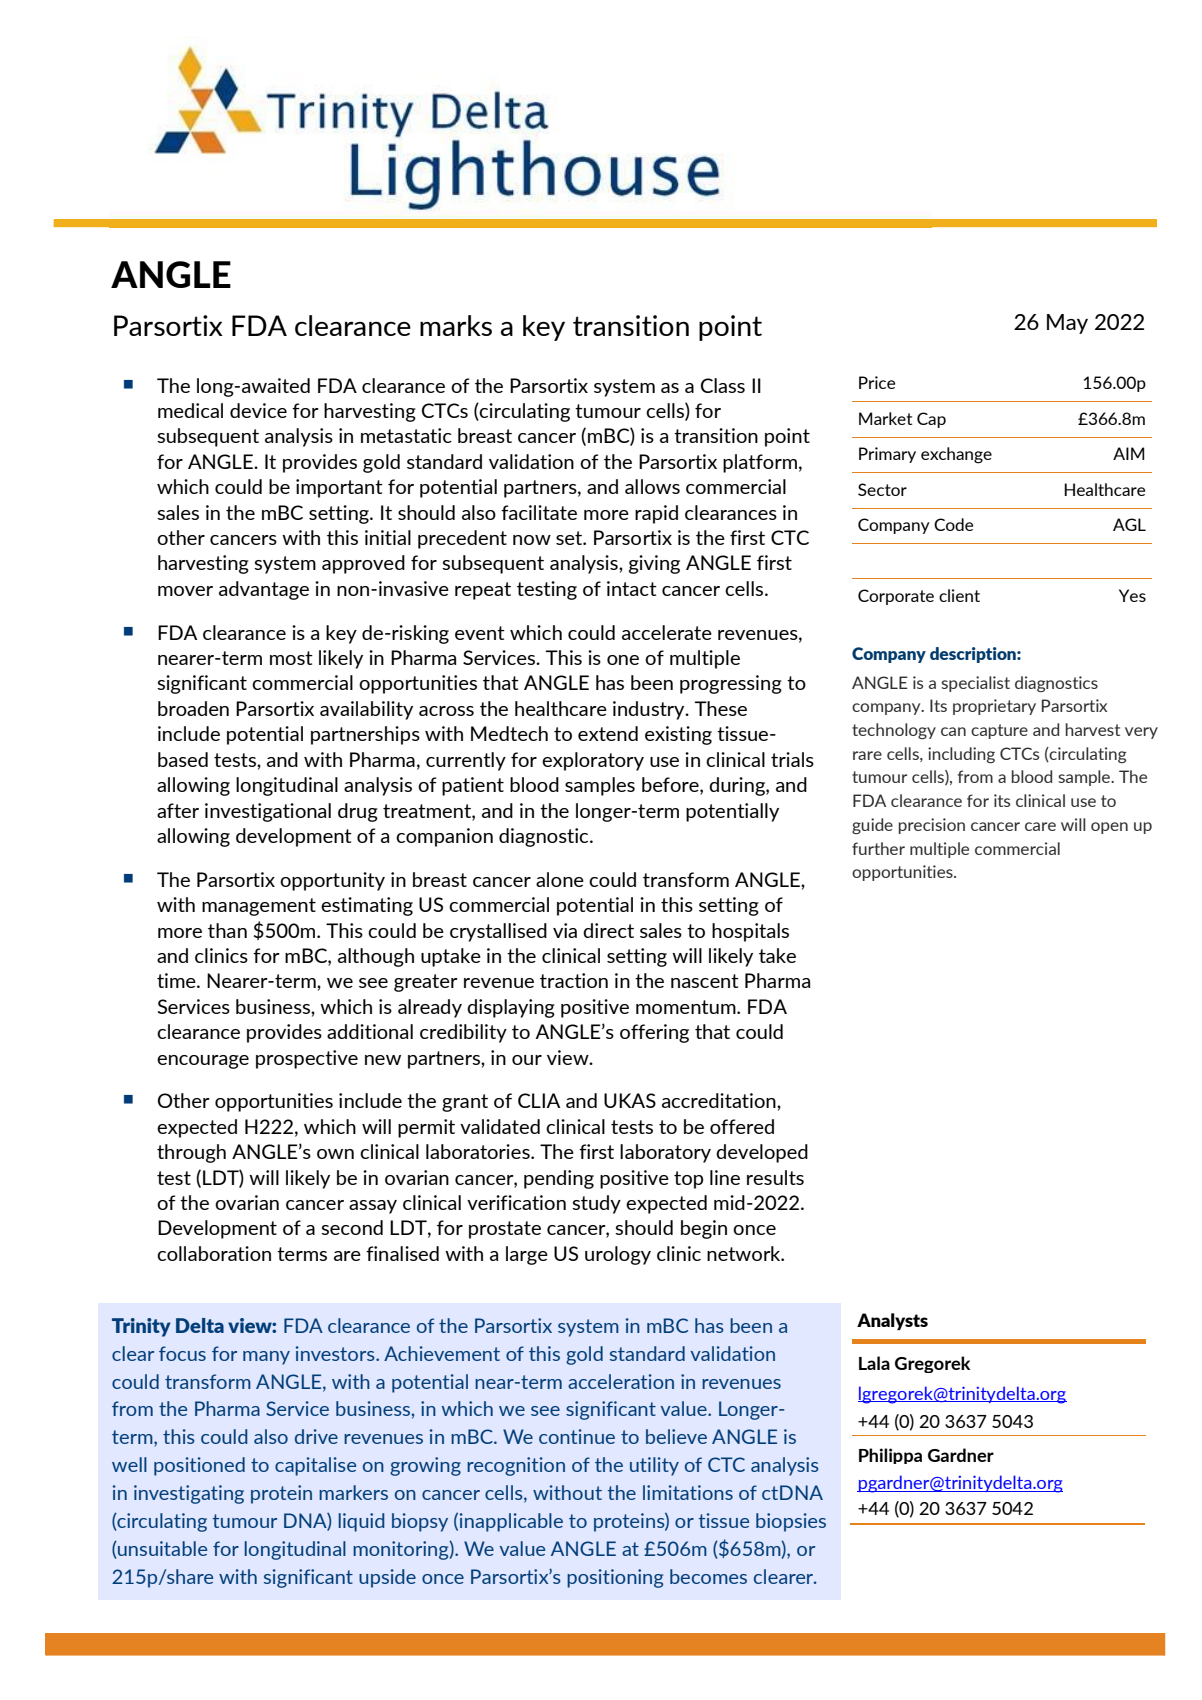 Image resolution: width=1202 pixels, height=1700 pixels. Describe the element at coordinates (618, 1255) in the page. I see `urology` at that location.
